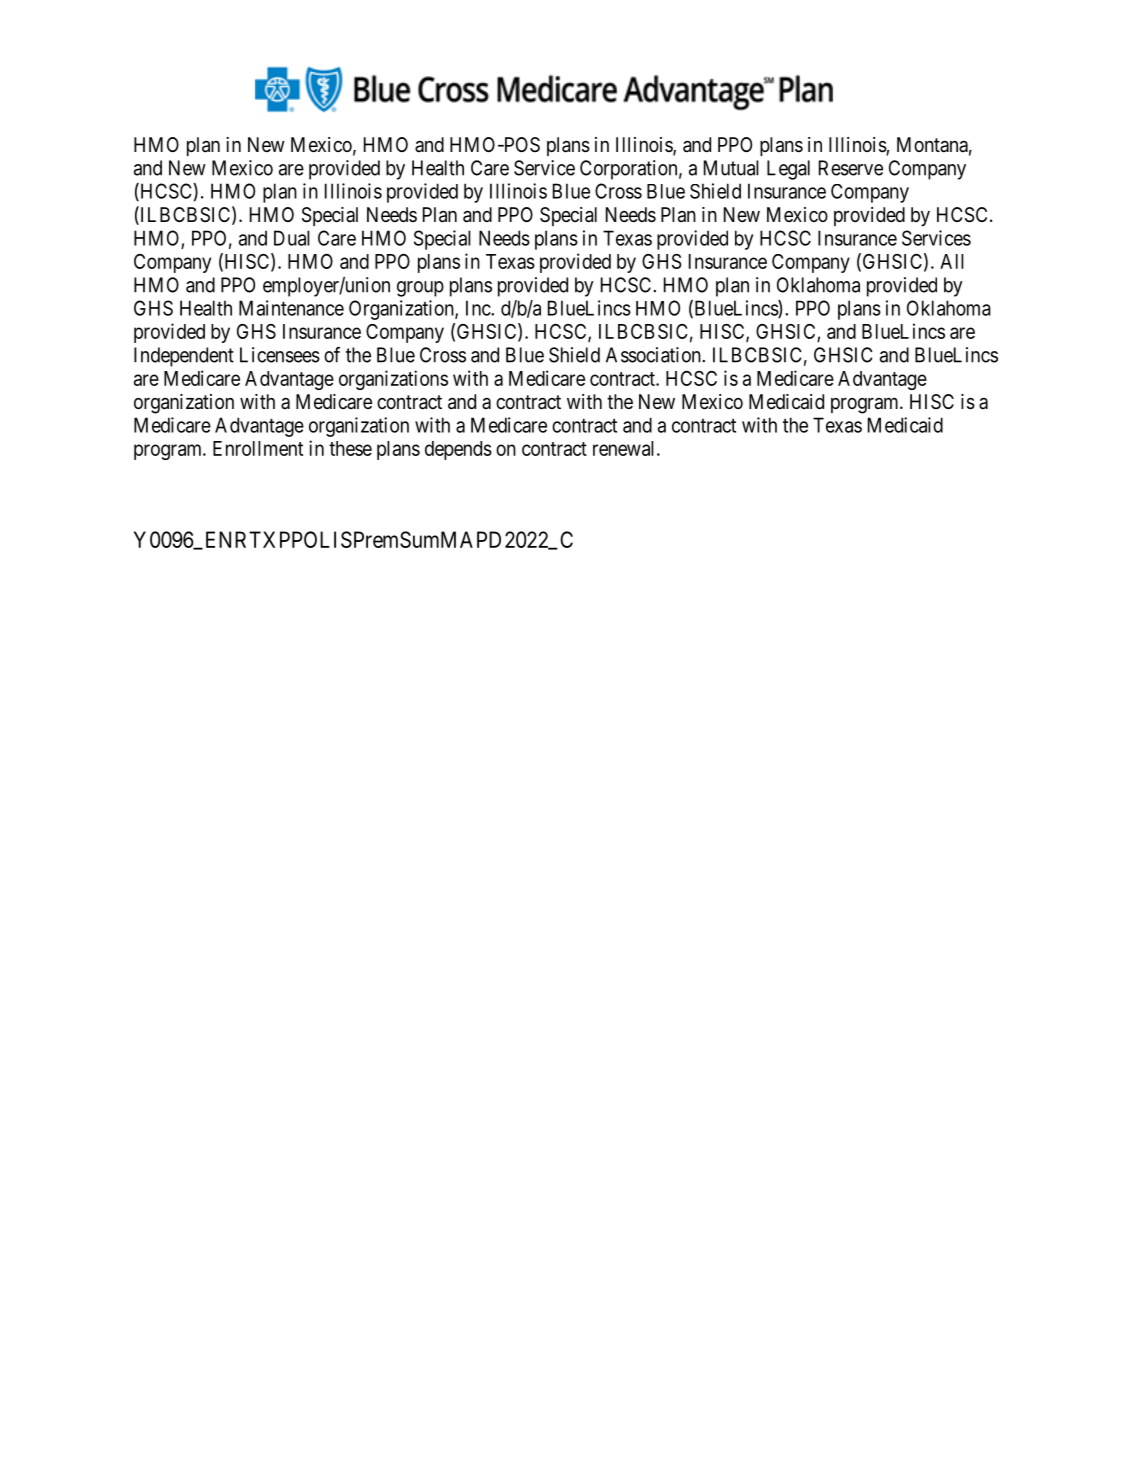 Image resolution: width=1131 pixels, height=1463 pixels. What do you see at coordinates (952, 261) in the image?
I see `All` at bounding box center [952, 261].
